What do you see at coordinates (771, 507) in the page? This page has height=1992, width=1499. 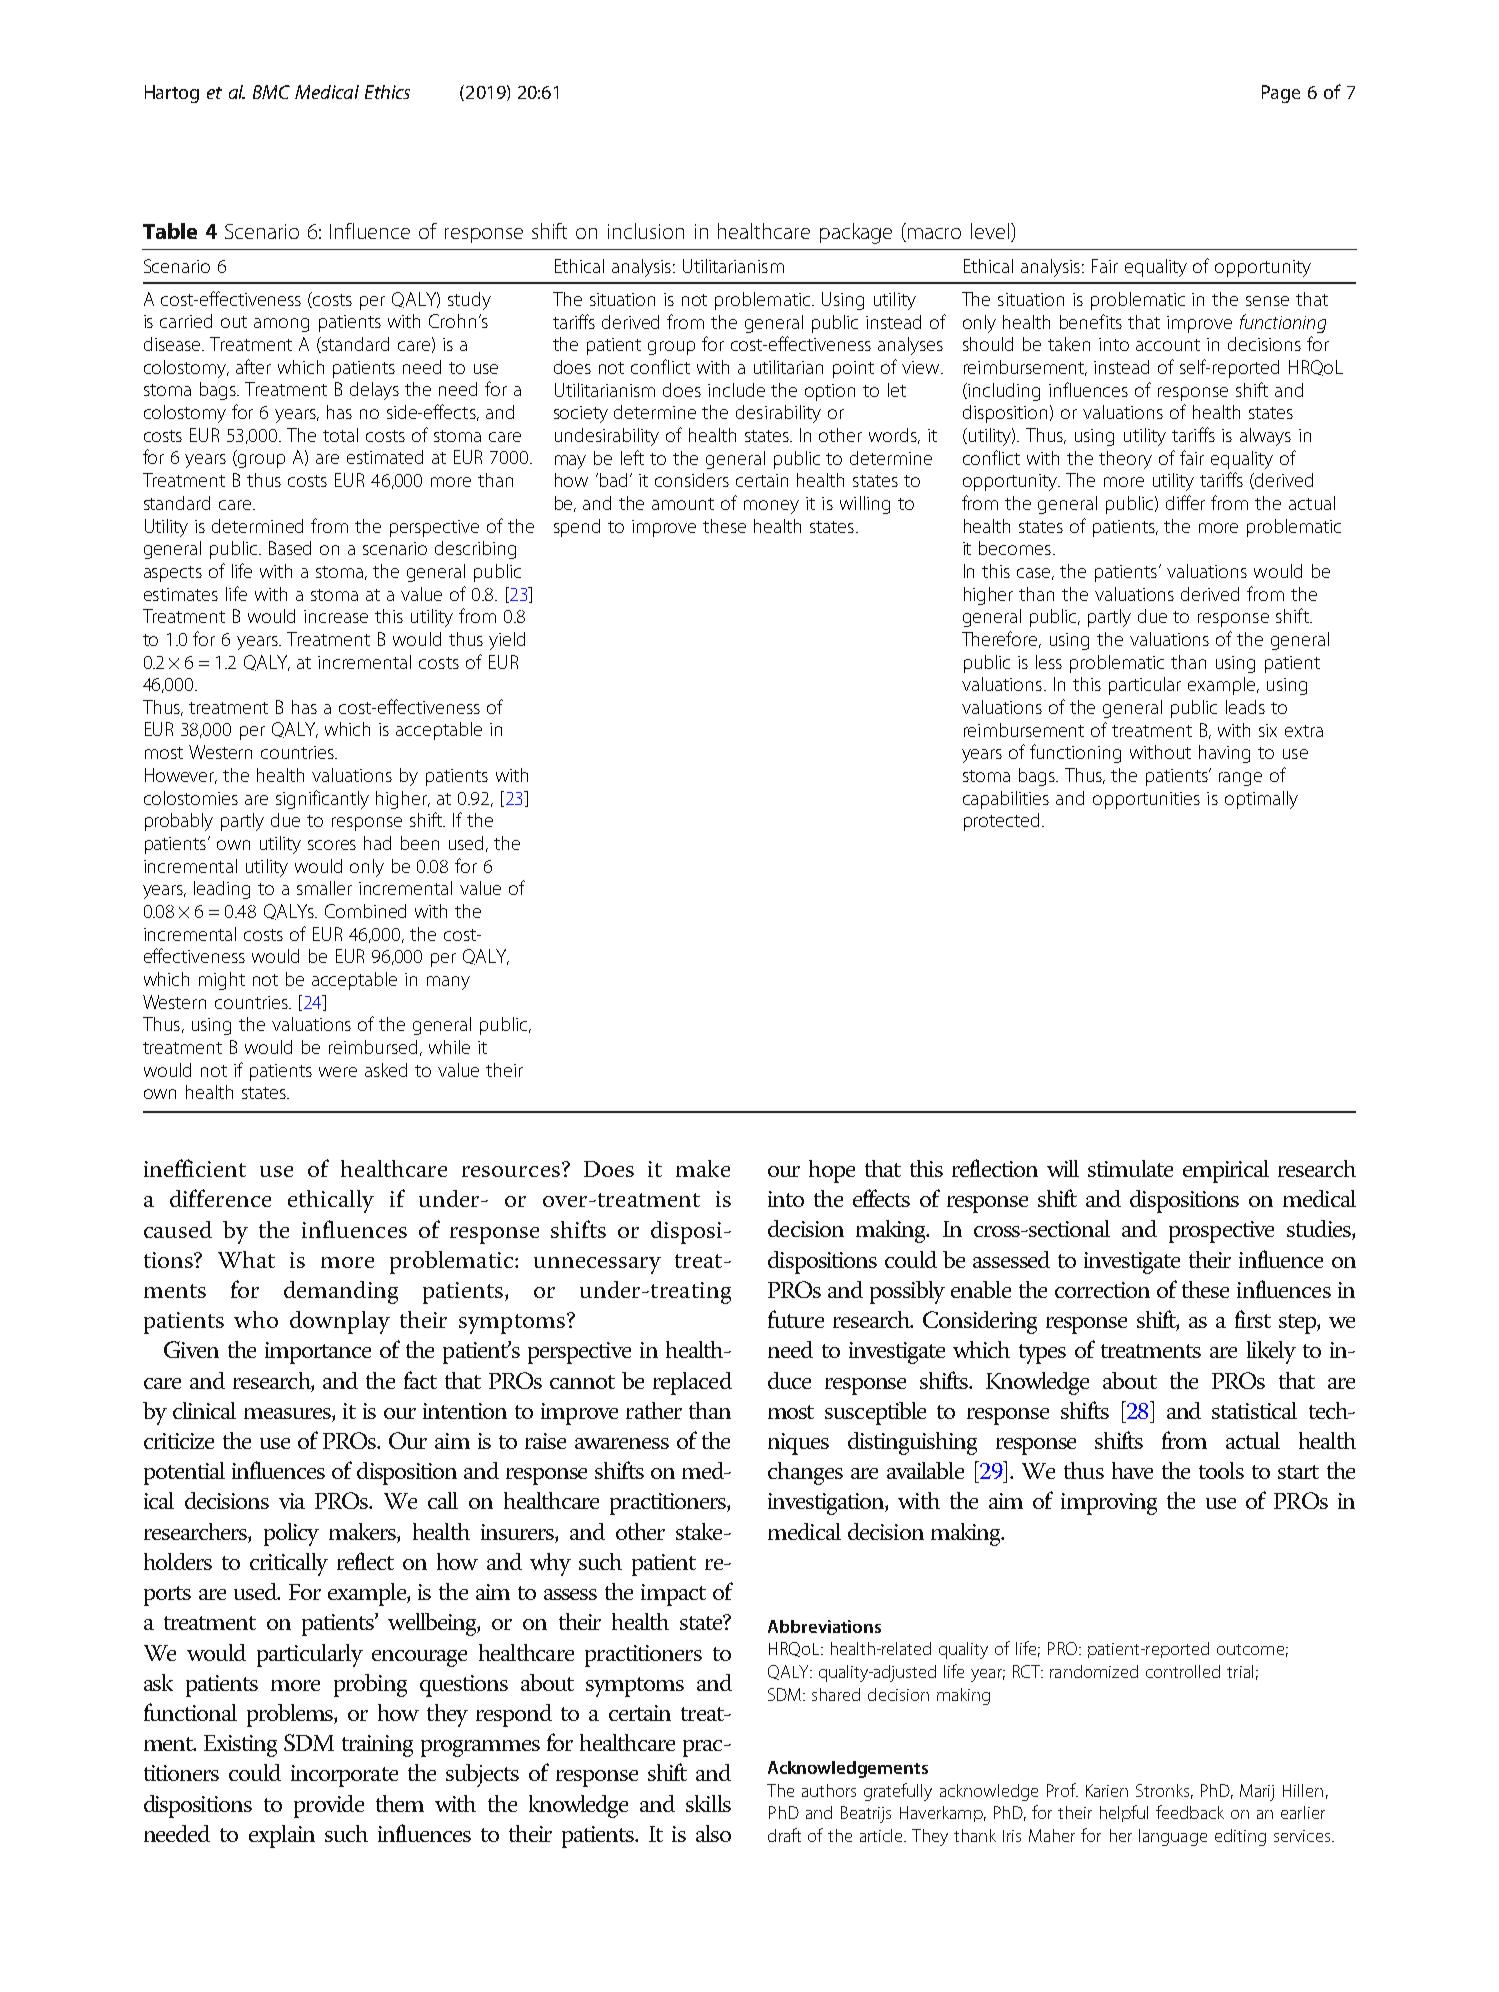 I see `money` at bounding box center [771, 507].
